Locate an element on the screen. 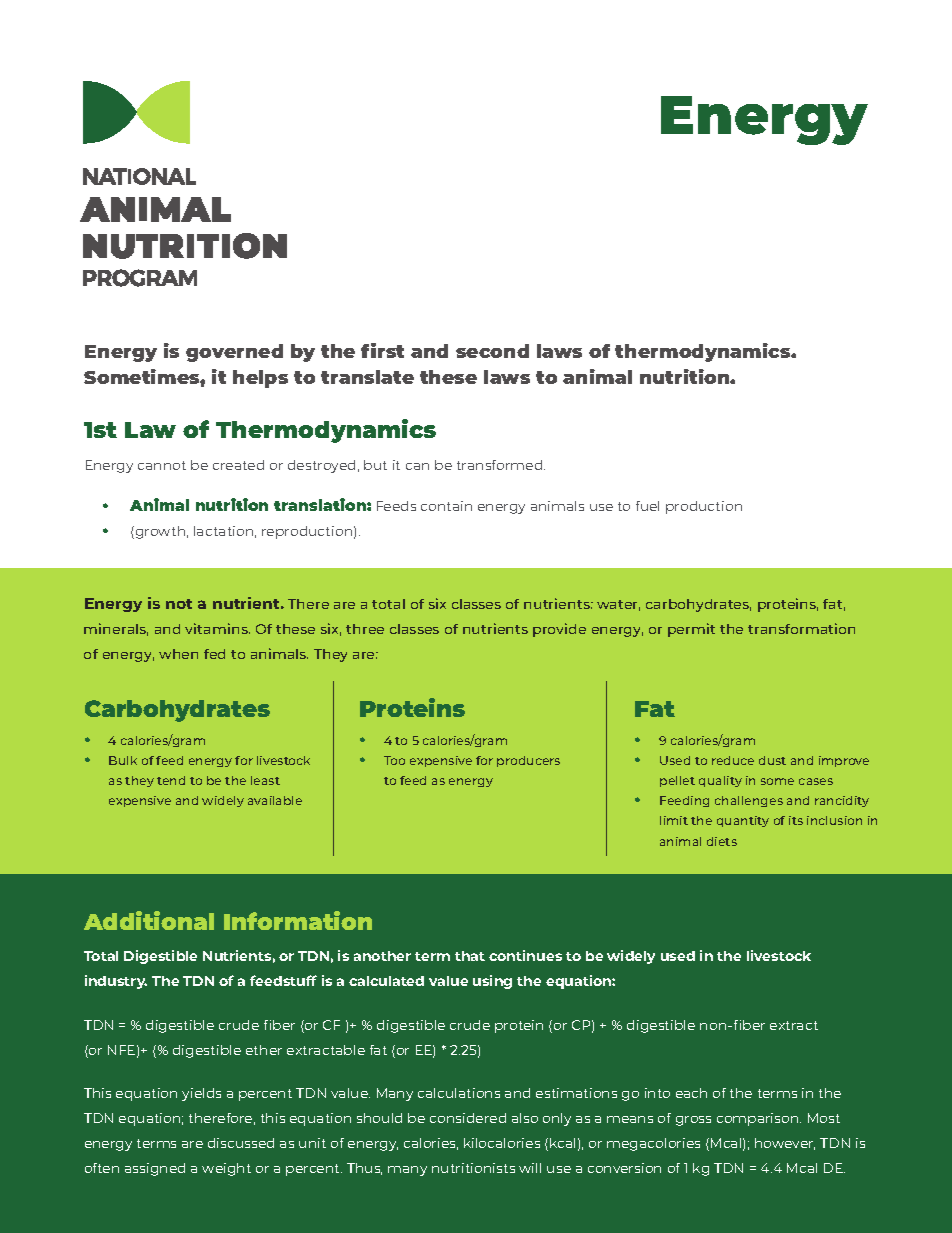 The height and width of the screenshot is (1233, 952). producers is located at coordinates (528, 761).
